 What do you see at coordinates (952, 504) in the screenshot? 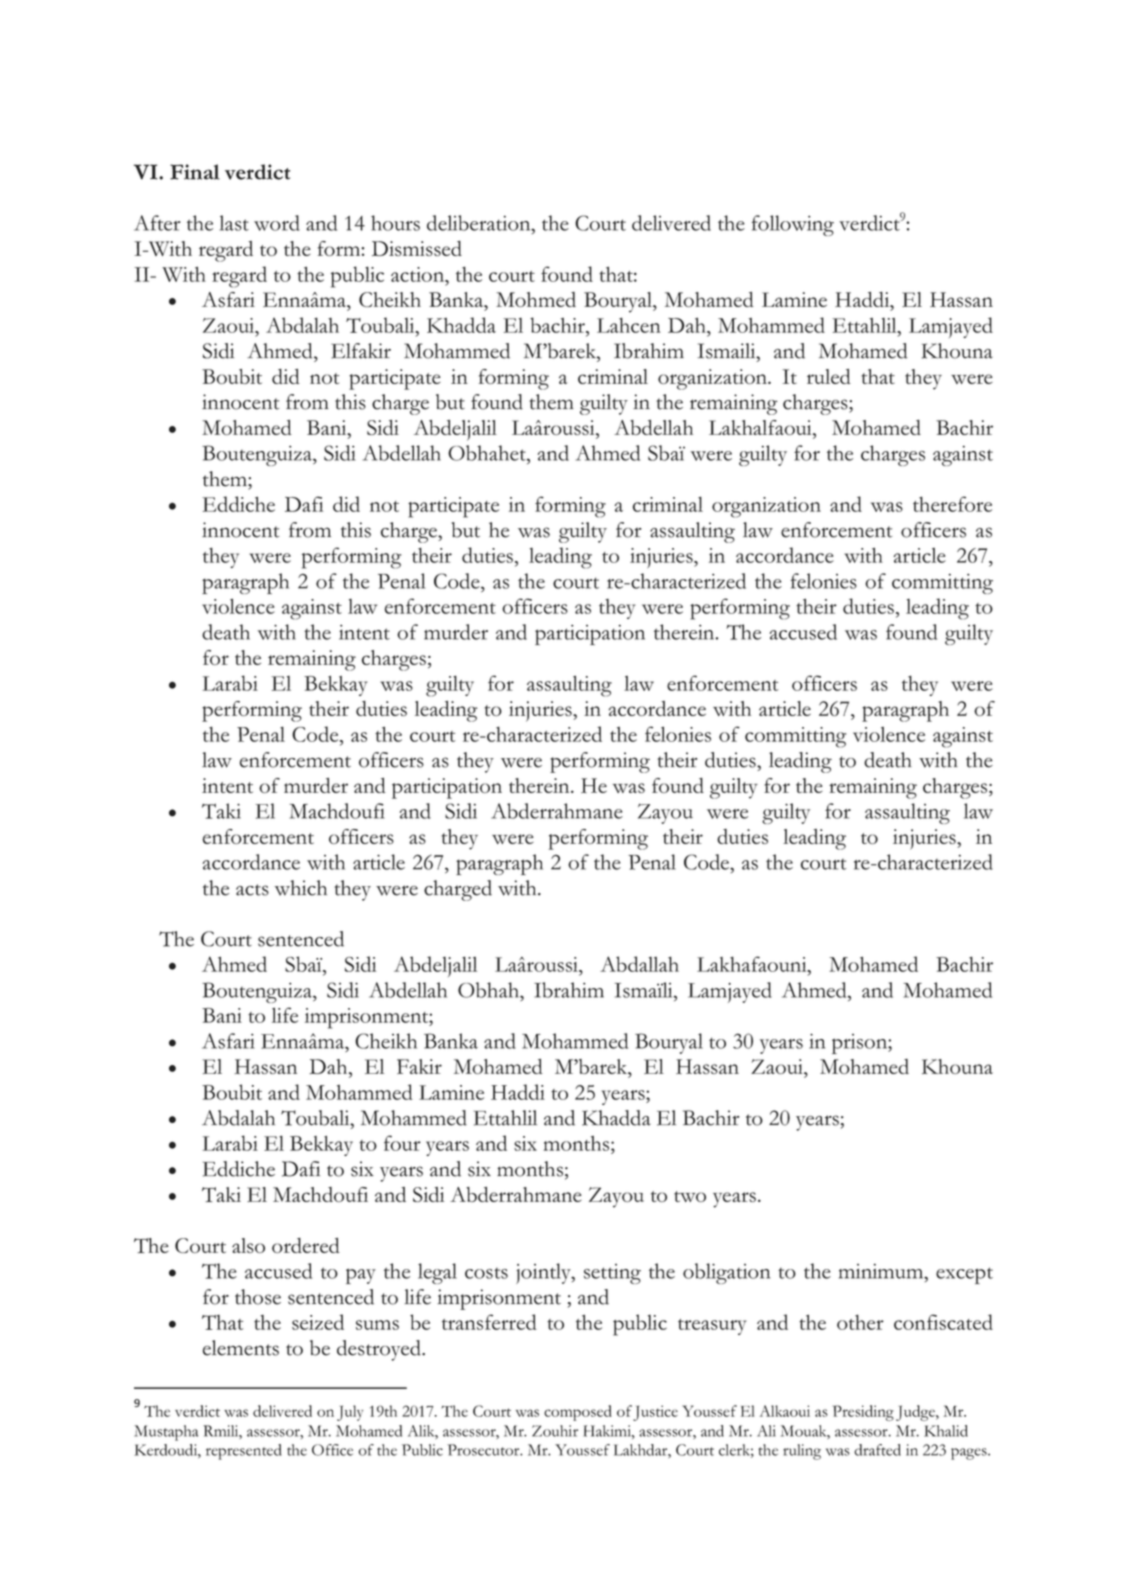
I see `therefore` at bounding box center [952, 504].
